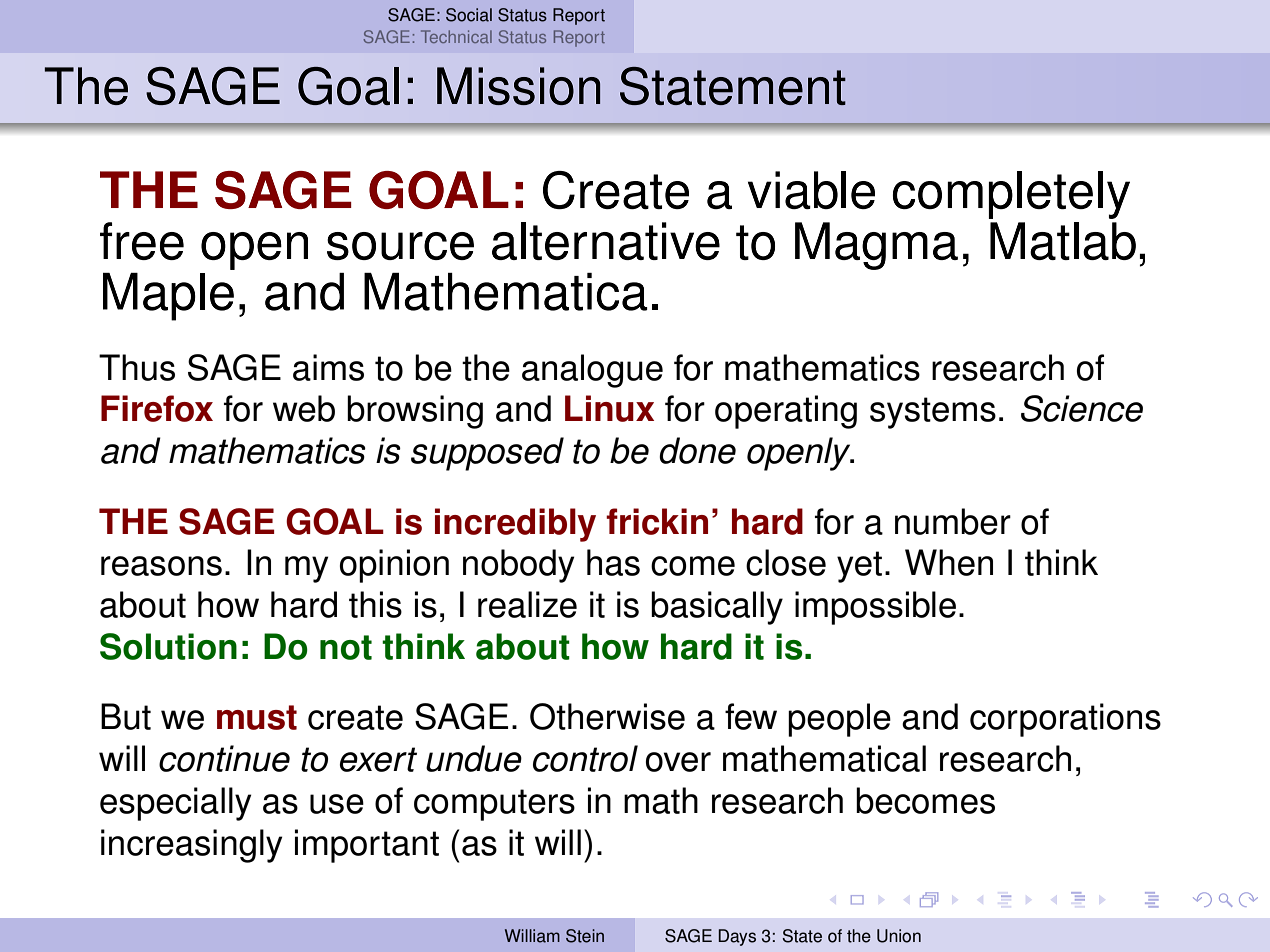 This screenshot has height=952, width=1270. Describe the element at coordinates (168, 646) in the screenshot. I see `Solution` at that location.
